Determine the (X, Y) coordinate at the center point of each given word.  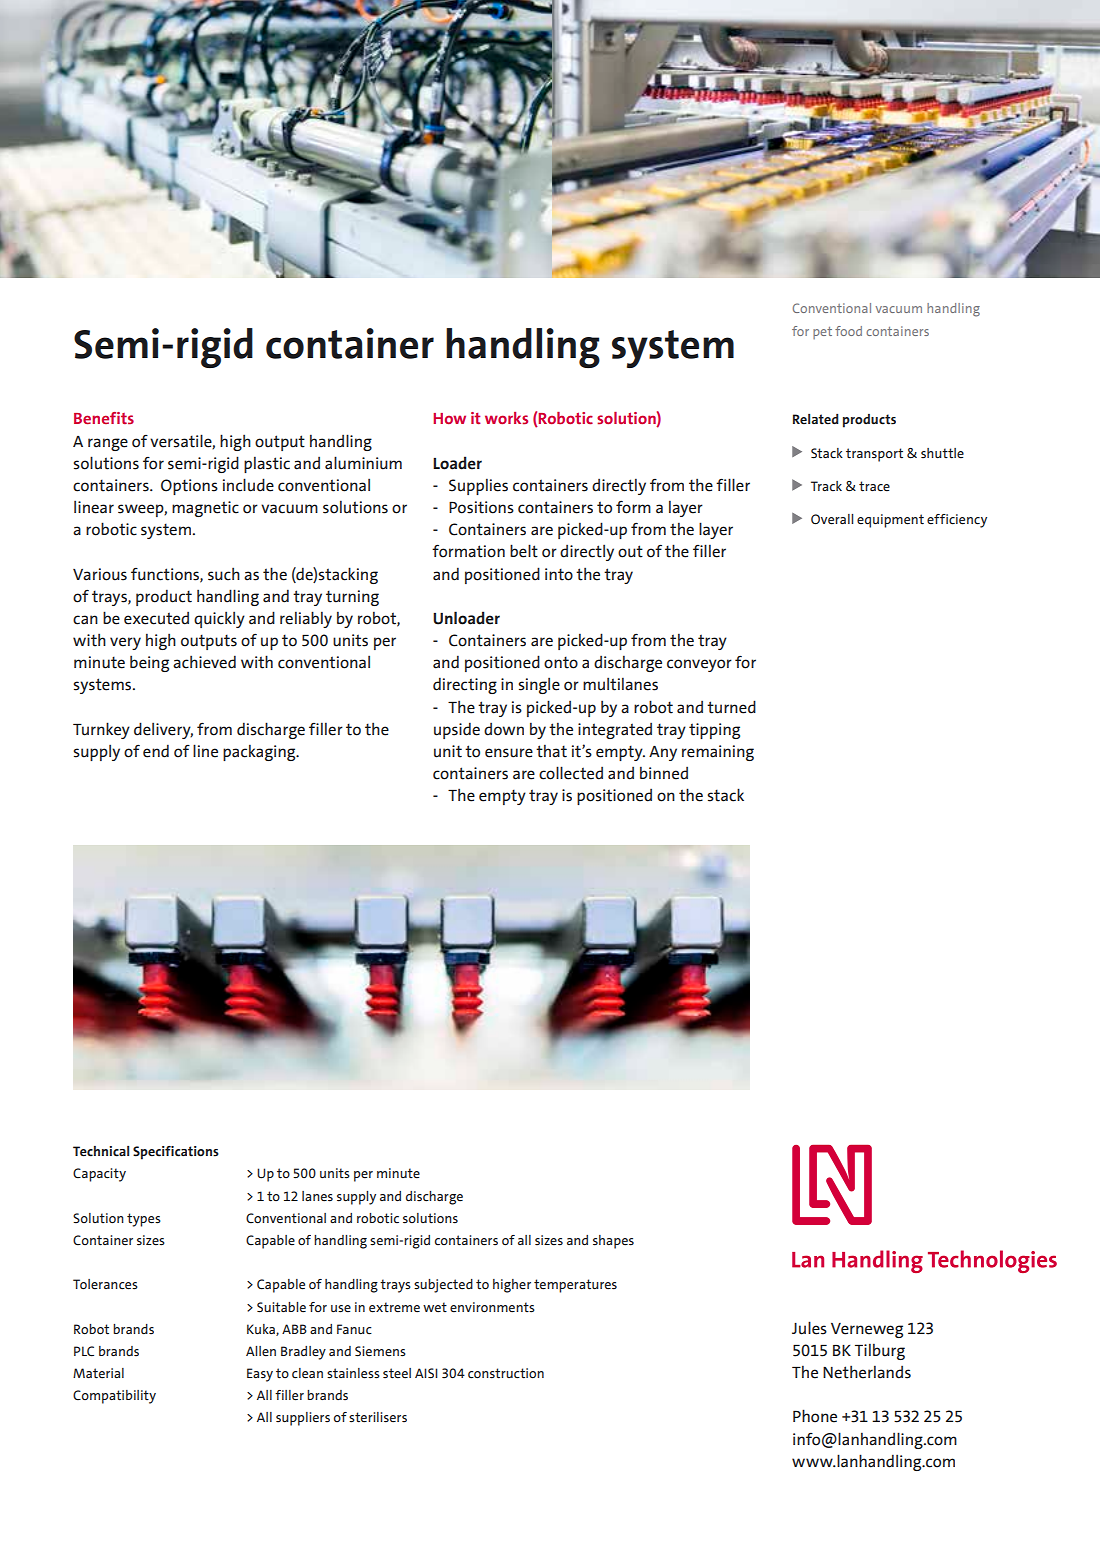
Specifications (176, 1153)
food (848, 331)
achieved (204, 662)
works (506, 418)
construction (506, 1373)
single (539, 686)
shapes (613, 1242)
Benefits (104, 418)
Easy (260, 1375)
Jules (809, 1328)
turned (731, 707)
